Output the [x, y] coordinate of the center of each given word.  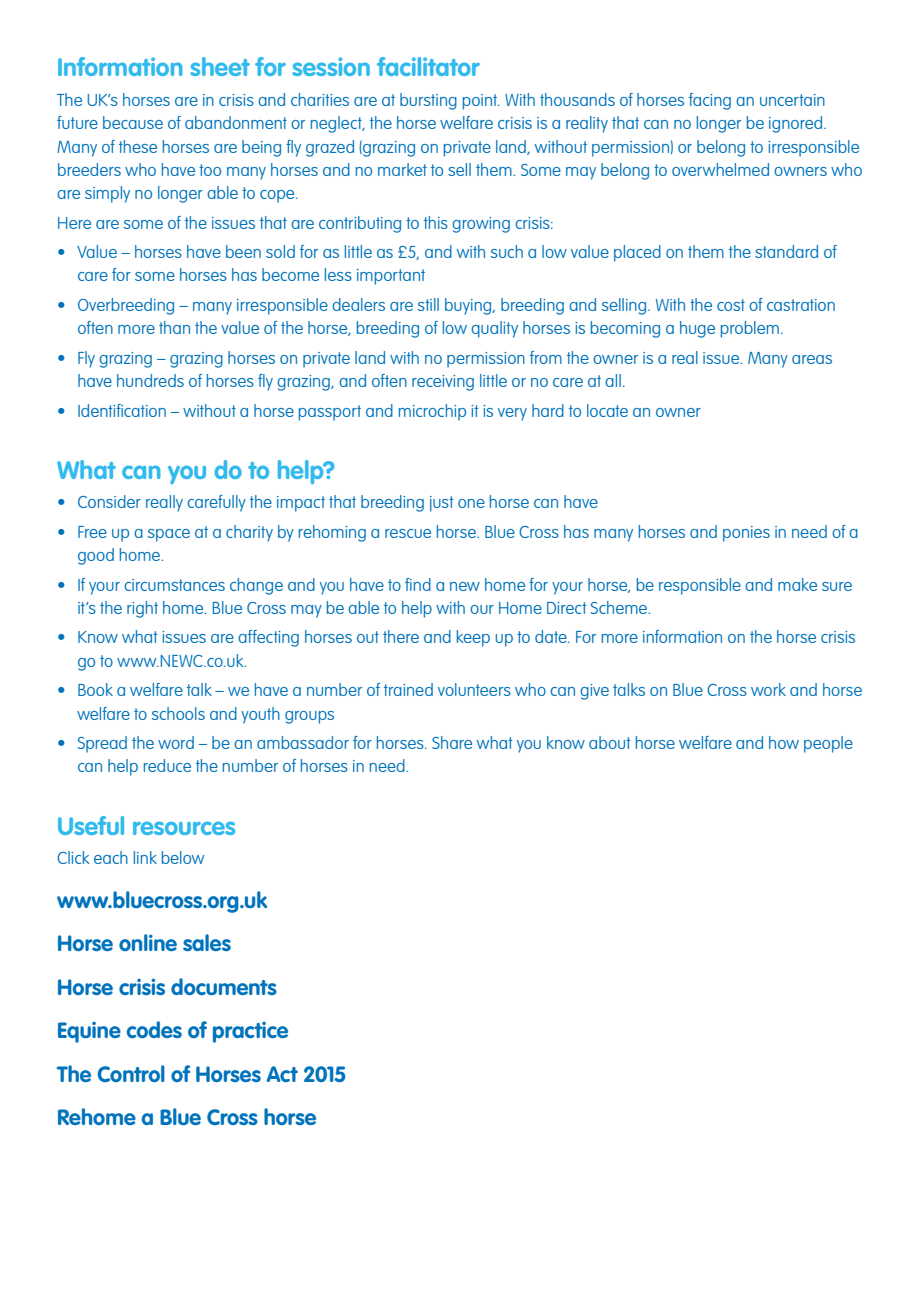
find [418, 584]
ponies [746, 534]
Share [452, 742]
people [828, 744]
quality [494, 329]
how [784, 742]
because [133, 122]
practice [250, 1032]
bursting [428, 101]
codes [154, 1029]
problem [750, 329]
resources [184, 828]
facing [710, 101]
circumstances [174, 585]
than [174, 327]
